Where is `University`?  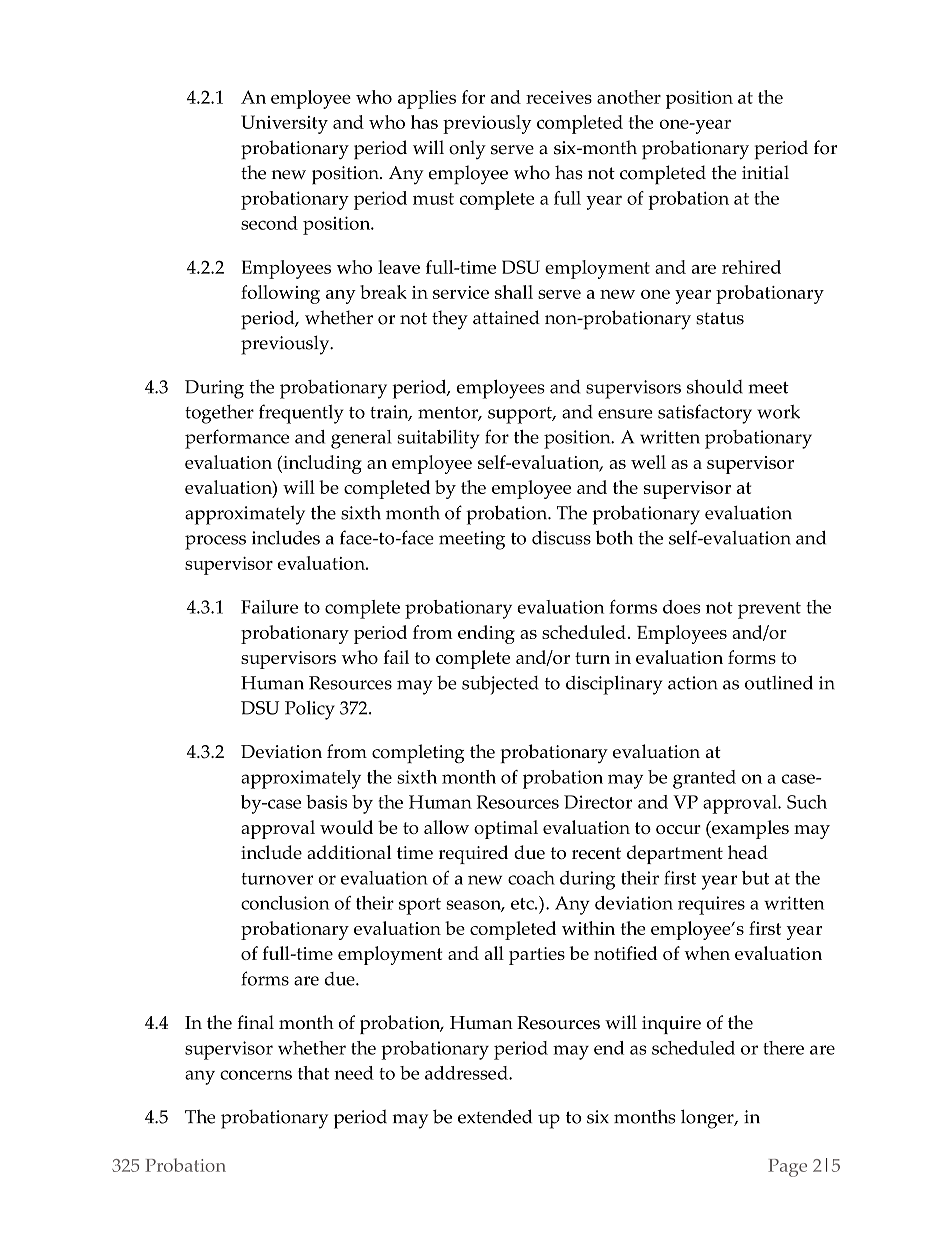
University is located at coordinates (284, 124).
